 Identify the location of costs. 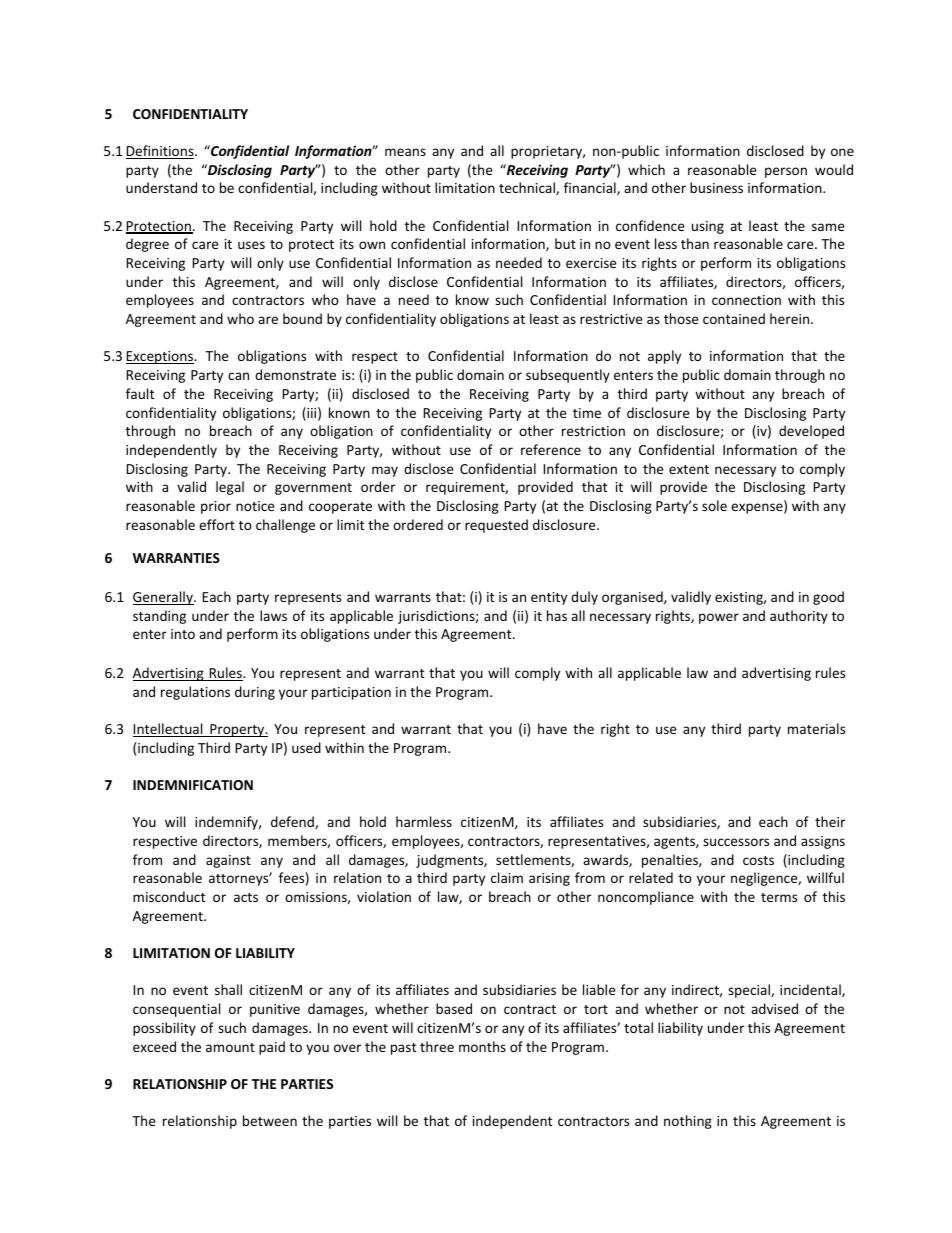
(758, 860).
